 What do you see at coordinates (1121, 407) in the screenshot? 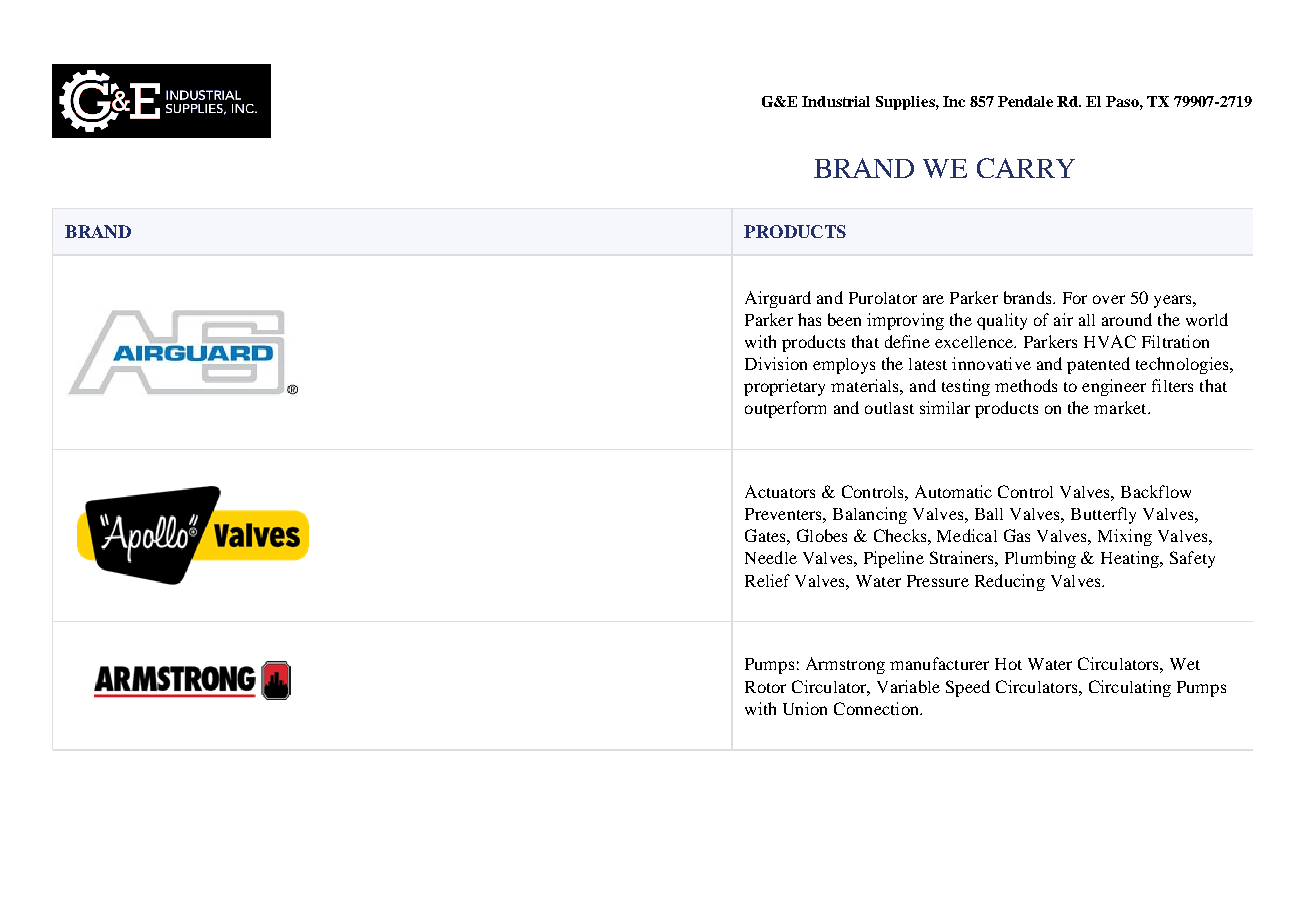
I see `market` at bounding box center [1121, 407].
